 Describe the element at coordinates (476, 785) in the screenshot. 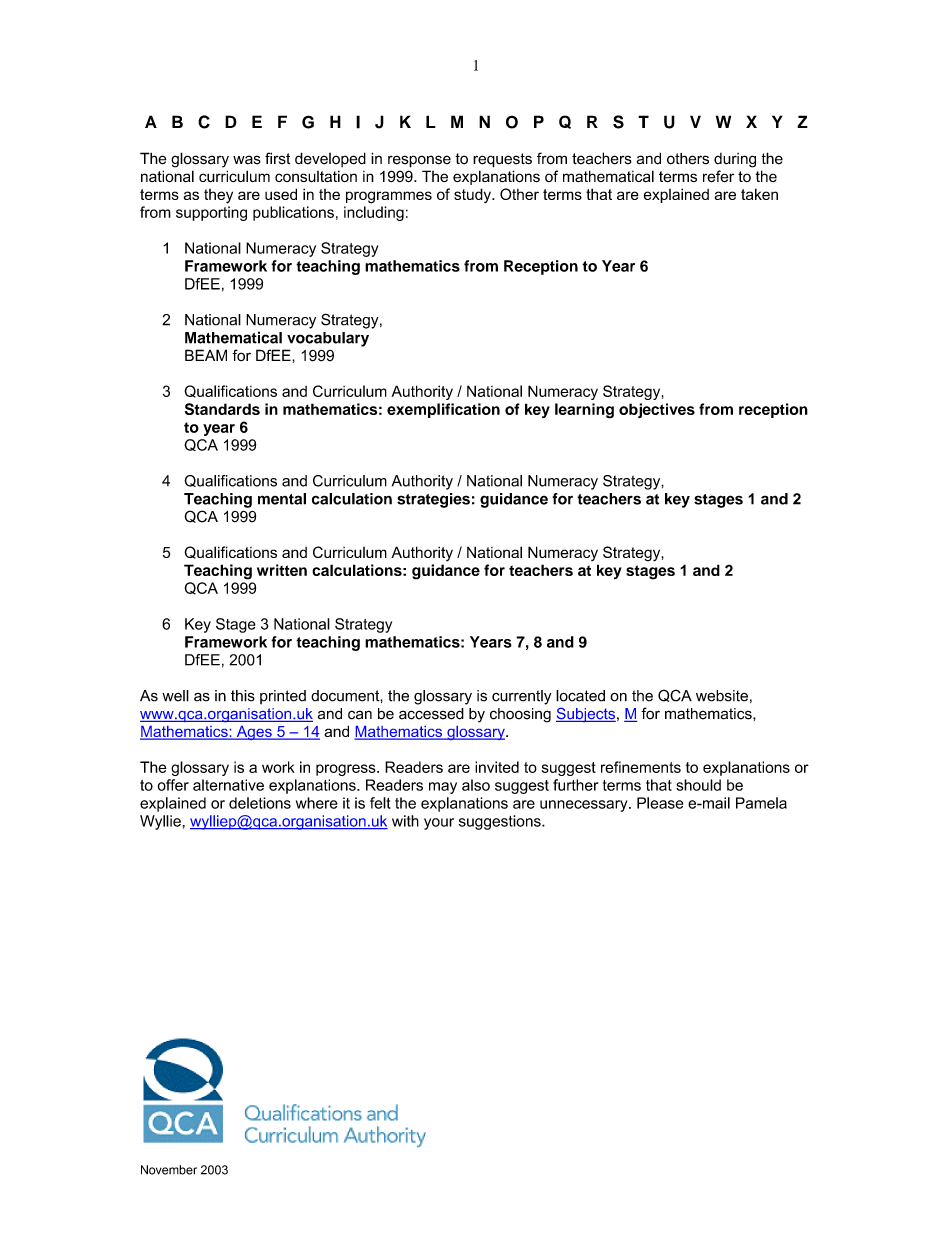

I see `also` at that location.
